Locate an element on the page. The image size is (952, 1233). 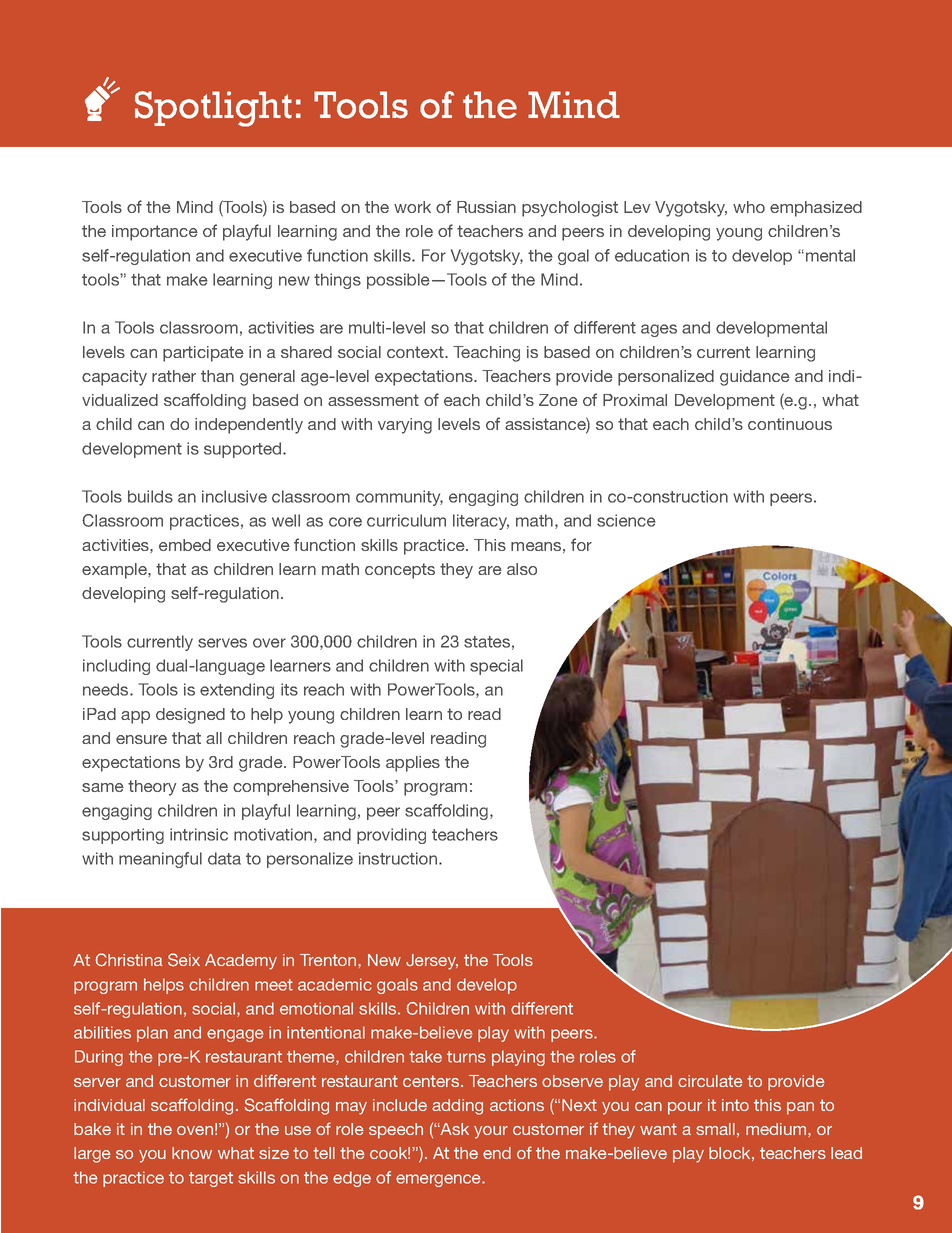
special is located at coordinates (496, 667).
